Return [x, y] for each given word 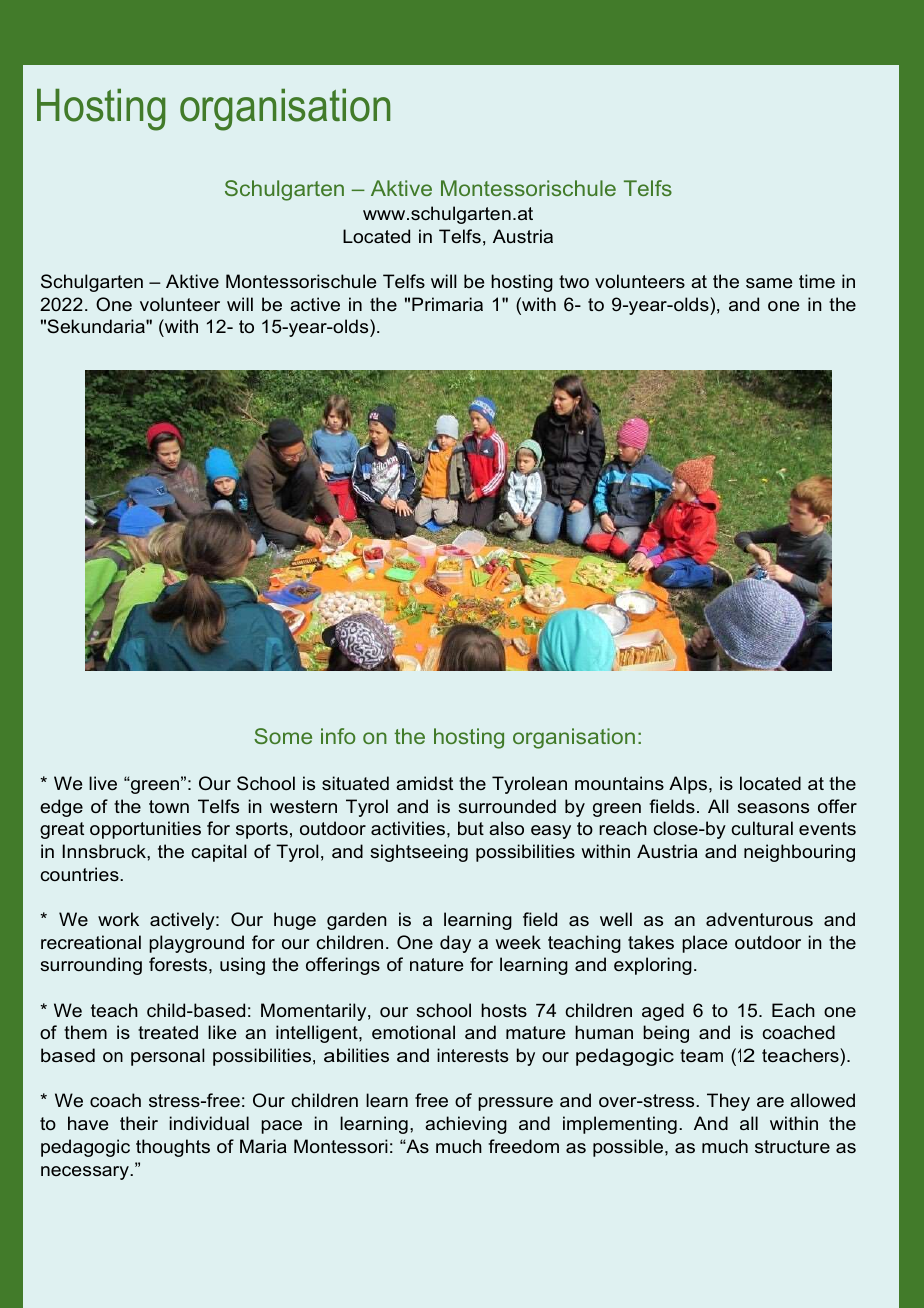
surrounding [91, 966]
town [169, 806]
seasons [773, 808]
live [103, 783]
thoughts [173, 1148]
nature [436, 964]
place [704, 944]
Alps [689, 785]
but [471, 828]
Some [283, 736]
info [338, 736]
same [769, 283]
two [574, 281]
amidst [424, 783]
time [817, 281]
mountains [619, 783]
